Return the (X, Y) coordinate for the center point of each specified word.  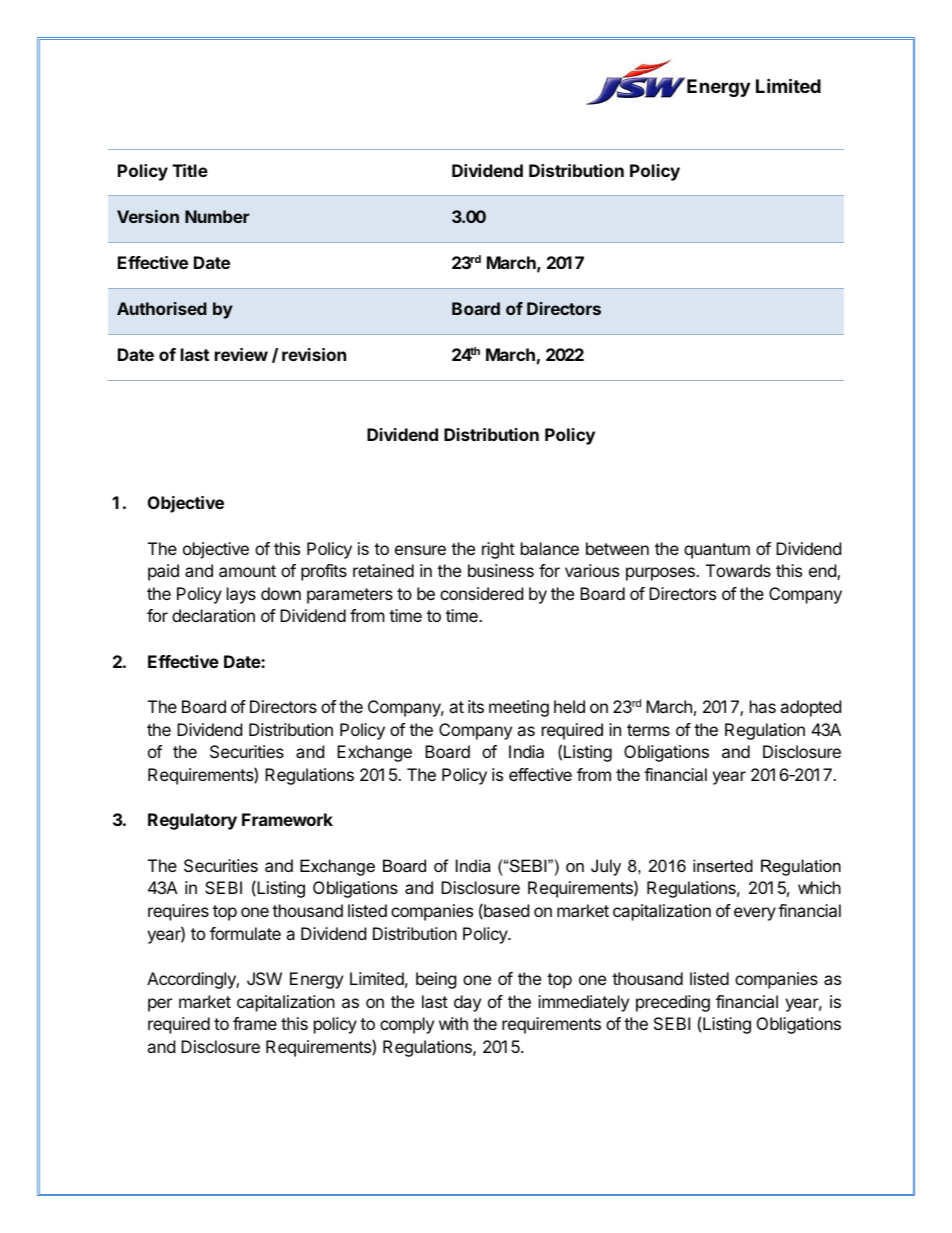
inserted (723, 865)
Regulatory (192, 821)
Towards (738, 570)
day (467, 1003)
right (498, 550)
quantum (717, 551)
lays (241, 595)
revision (314, 354)
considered (481, 593)
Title (190, 170)
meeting (519, 708)
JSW (264, 978)
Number (217, 216)
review (241, 354)
